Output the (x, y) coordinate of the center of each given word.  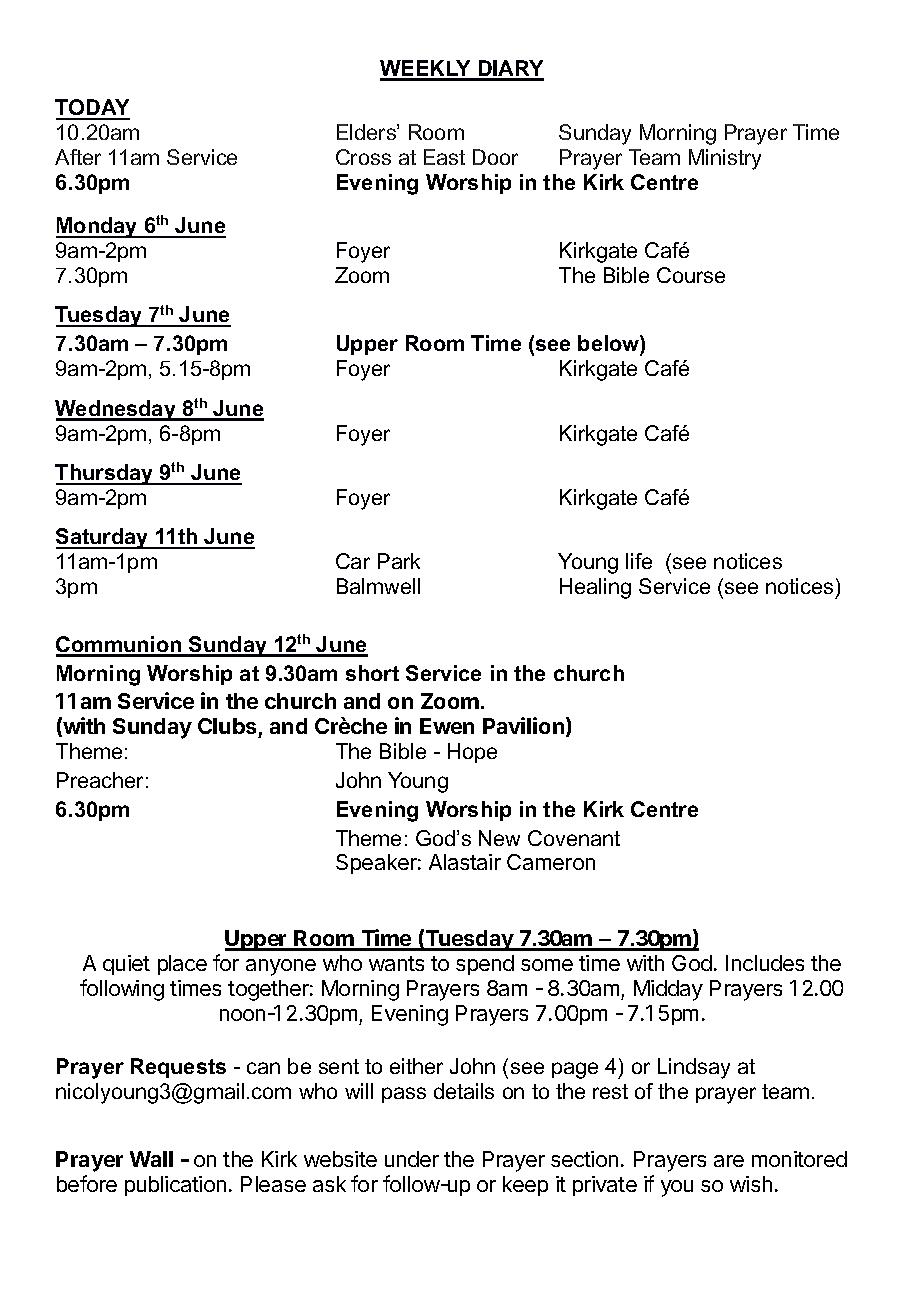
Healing (595, 588)
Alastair (465, 862)
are (729, 1161)
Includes (765, 963)
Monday (98, 227)
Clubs (228, 728)
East (444, 157)
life (639, 561)
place (182, 965)
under (412, 1159)
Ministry (725, 159)
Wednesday (116, 410)
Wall (151, 1159)
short (372, 673)
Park (399, 561)
